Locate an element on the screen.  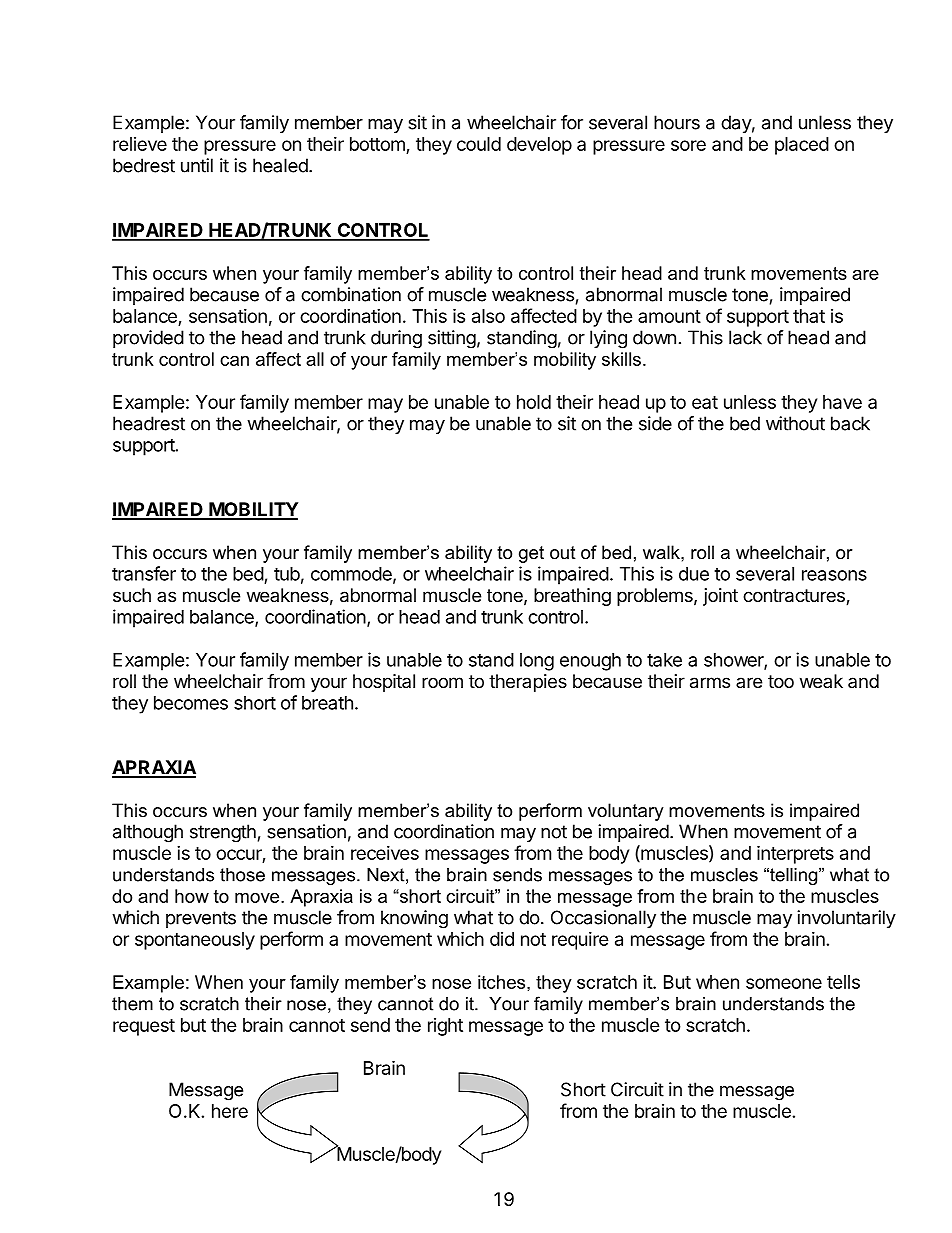
provided is located at coordinates (148, 339).
